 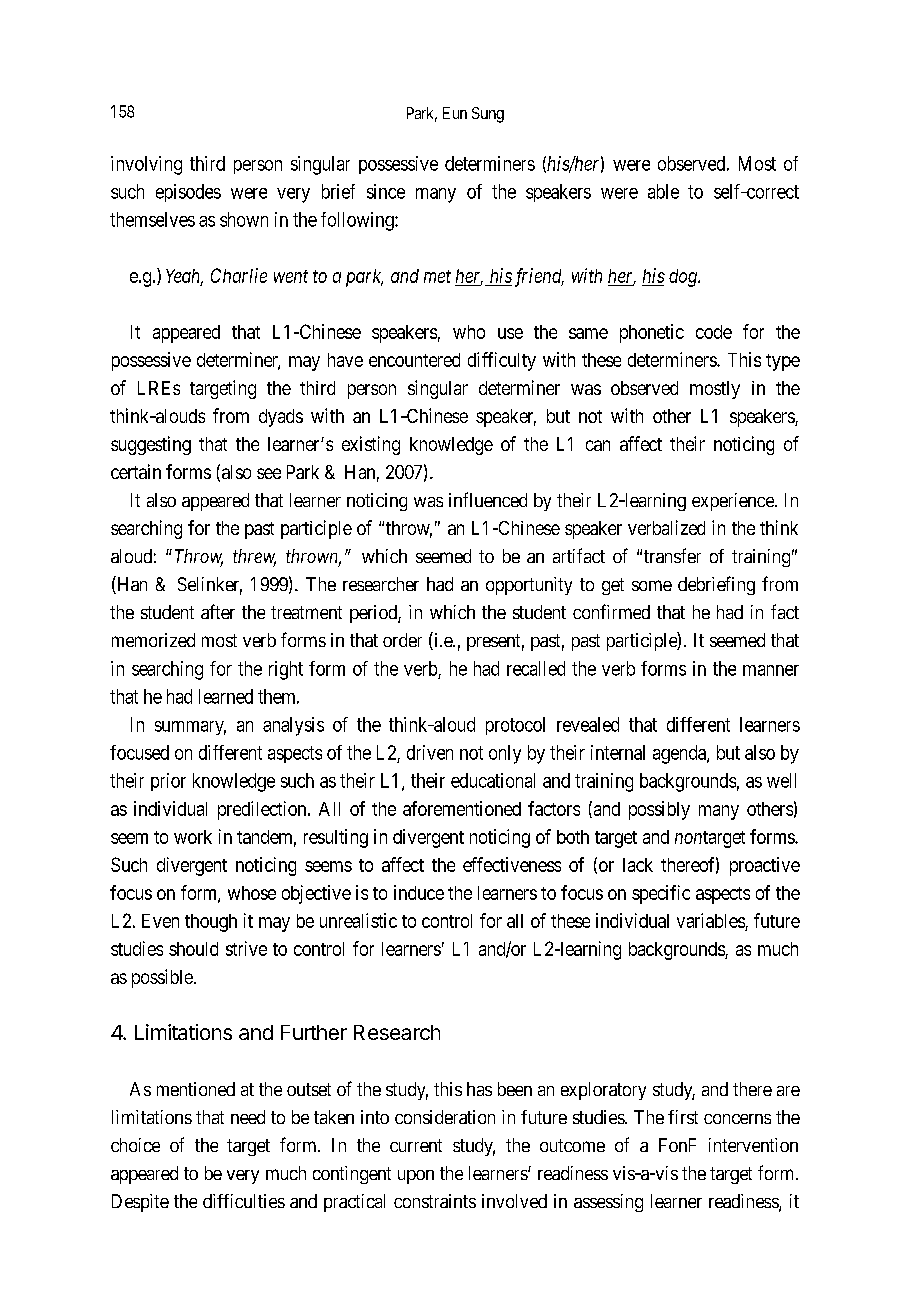 I want to click on constraints, so click(x=435, y=1201).
